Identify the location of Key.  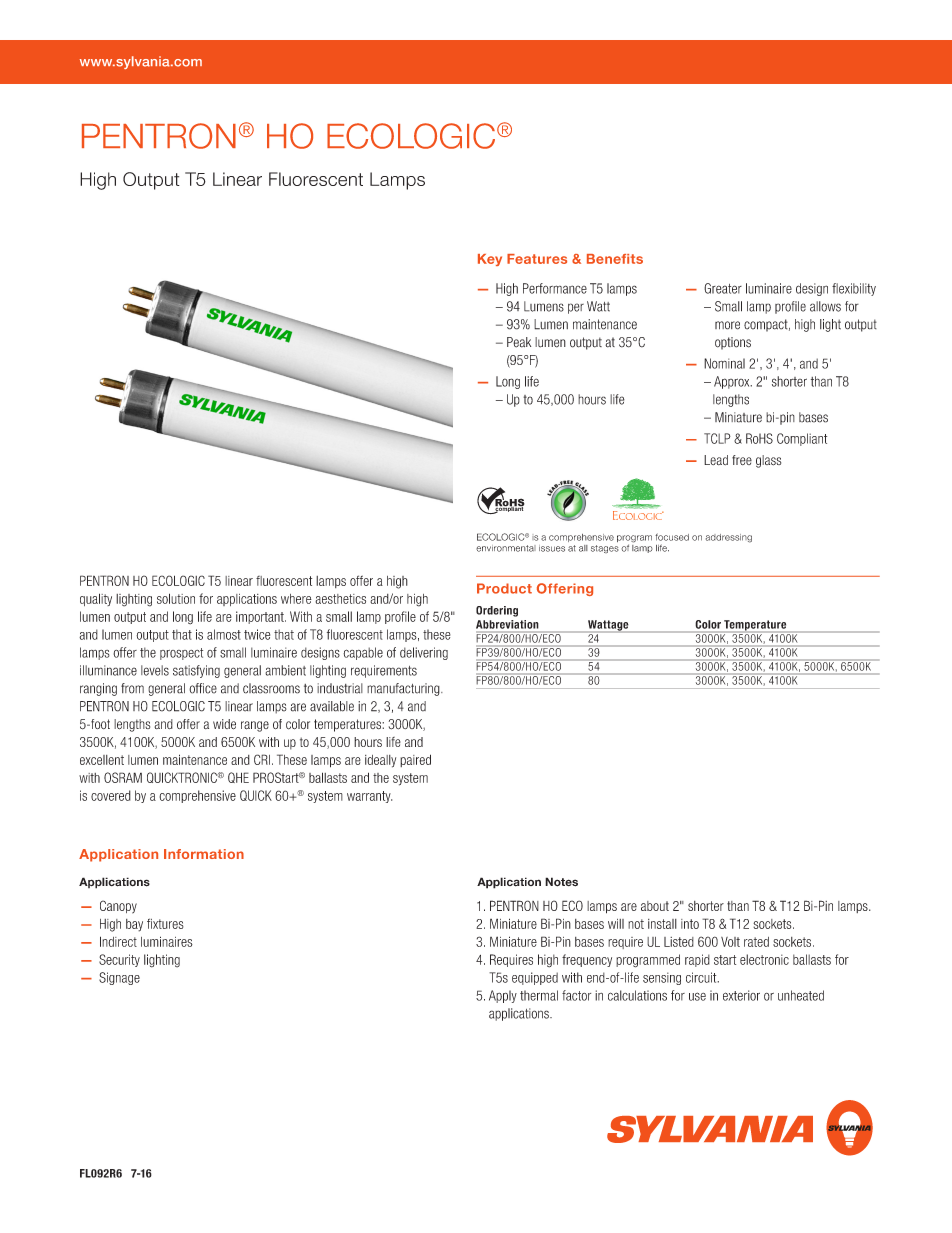
(490, 260).
